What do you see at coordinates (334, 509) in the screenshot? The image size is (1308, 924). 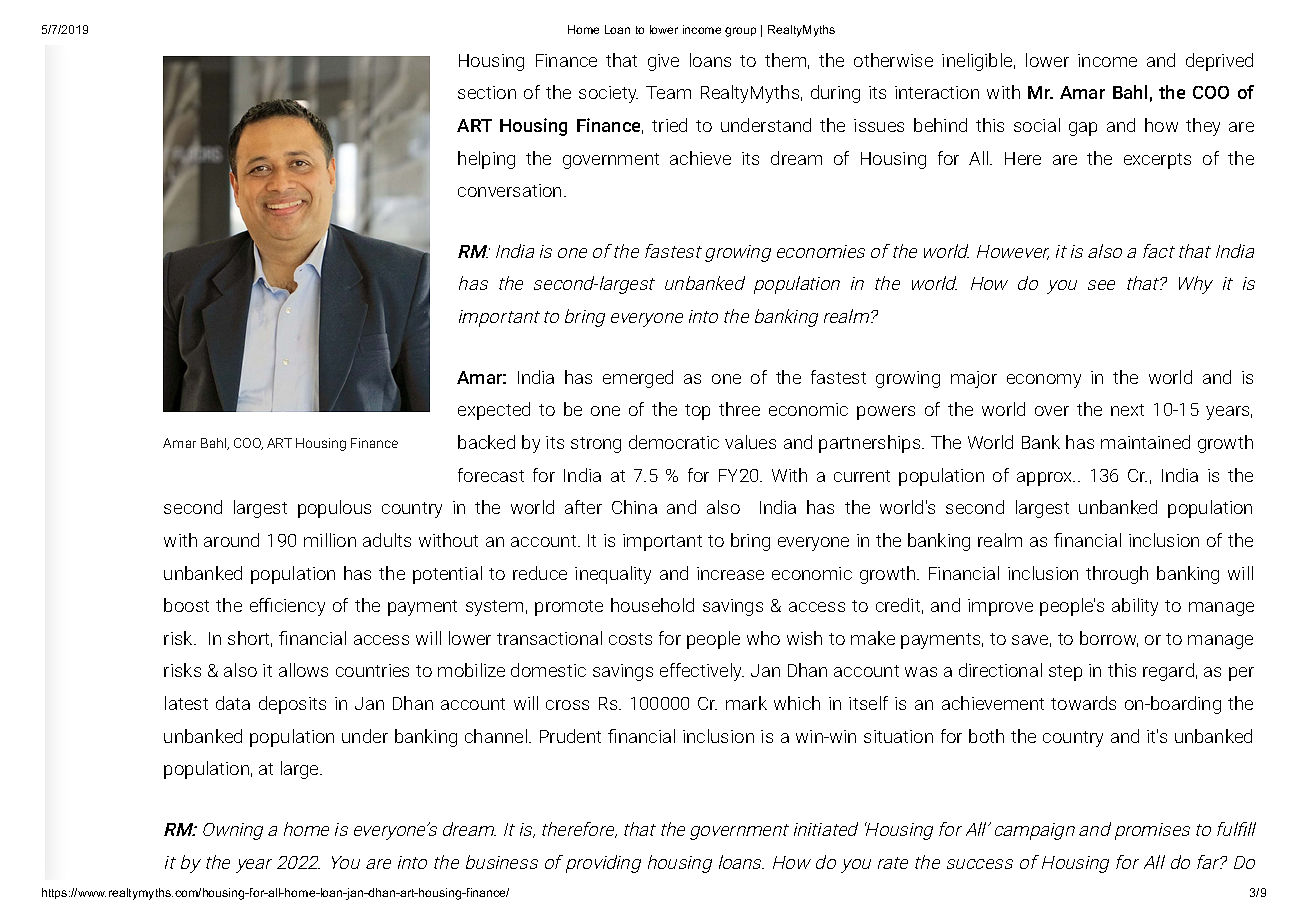 I see `populous` at bounding box center [334, 509].
